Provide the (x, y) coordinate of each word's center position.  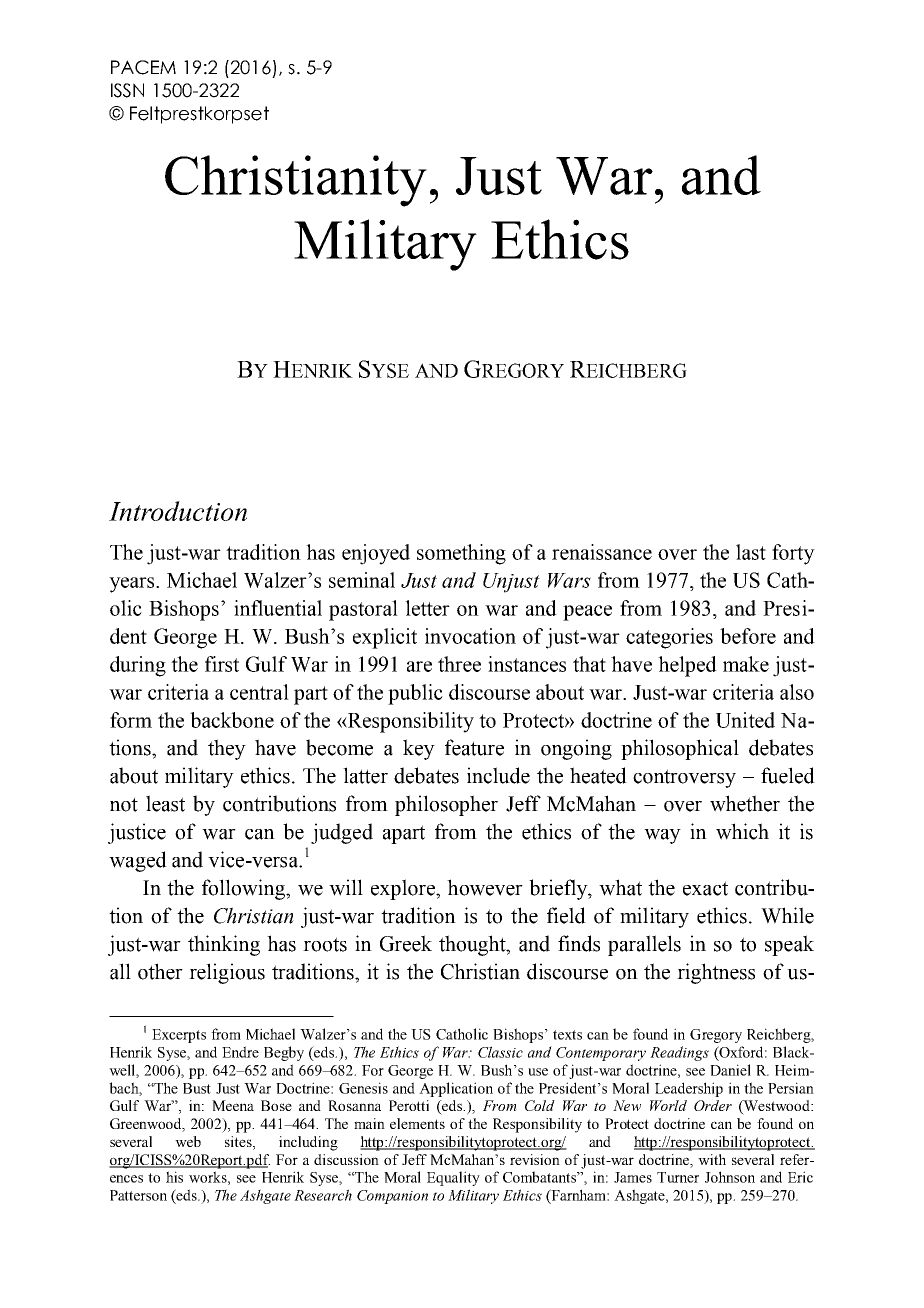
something (461, 554)
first (222, 664)
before (748, 636)
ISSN (127, 90)
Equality (453, 1178)
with (712, 1159)
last (751, 552)
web (188, 1141)
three (459, 664)
